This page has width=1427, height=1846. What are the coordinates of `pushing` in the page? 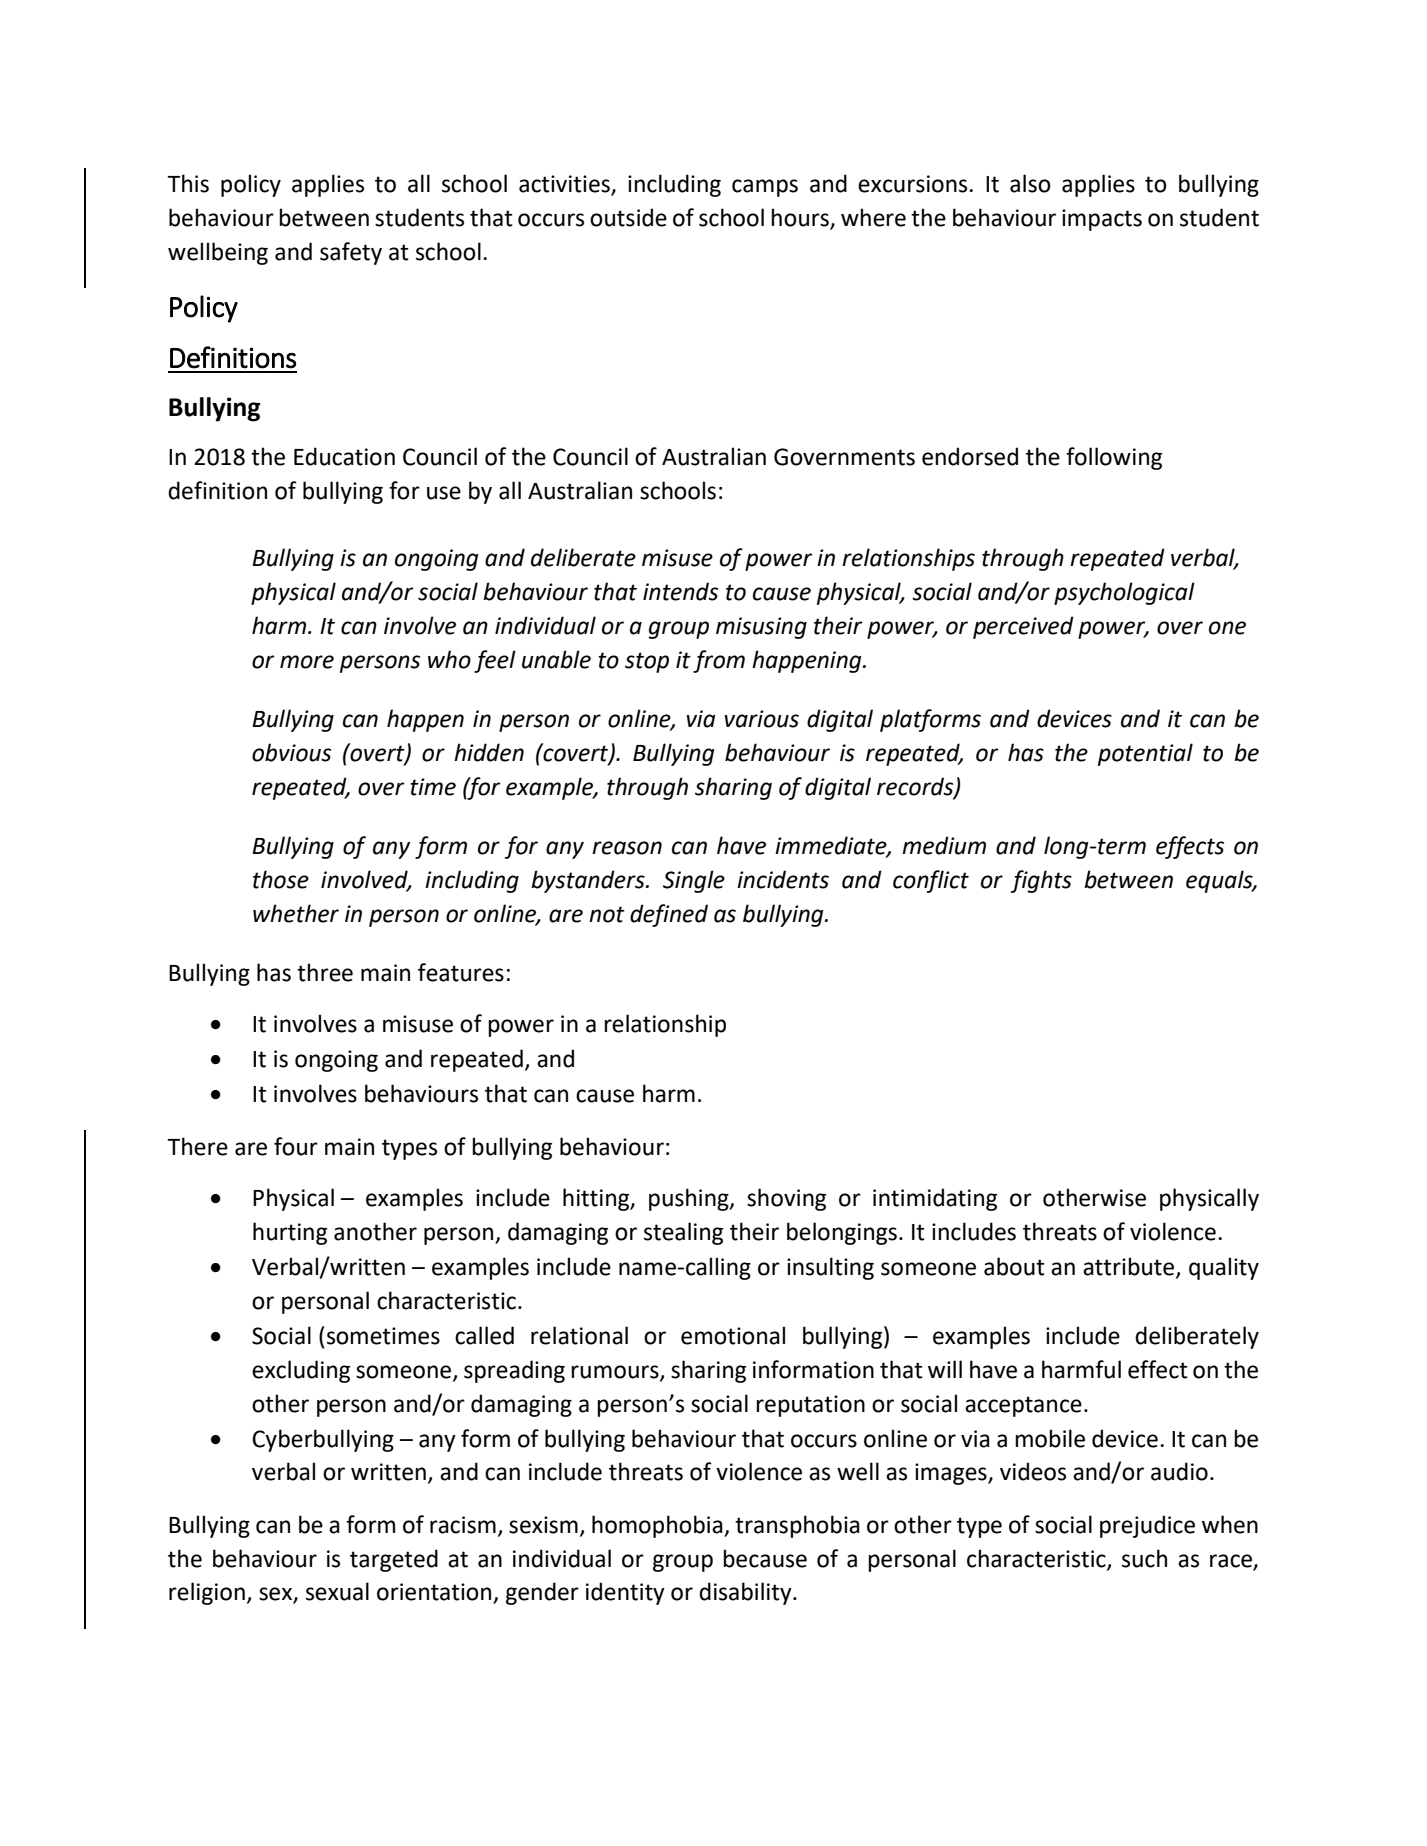 It's located at (690, 1199).
